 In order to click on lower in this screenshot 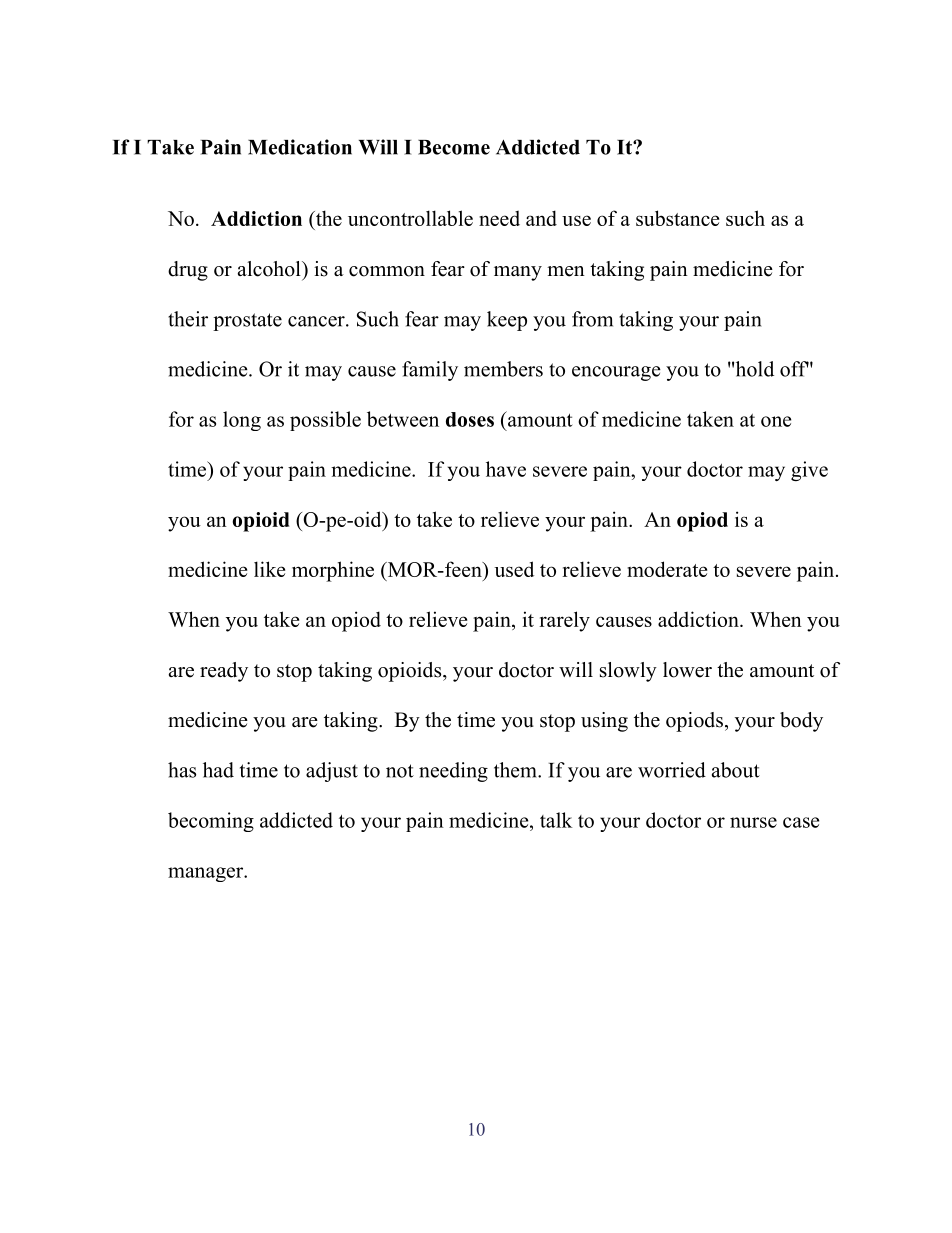, I will do `click(687, 670)`.
